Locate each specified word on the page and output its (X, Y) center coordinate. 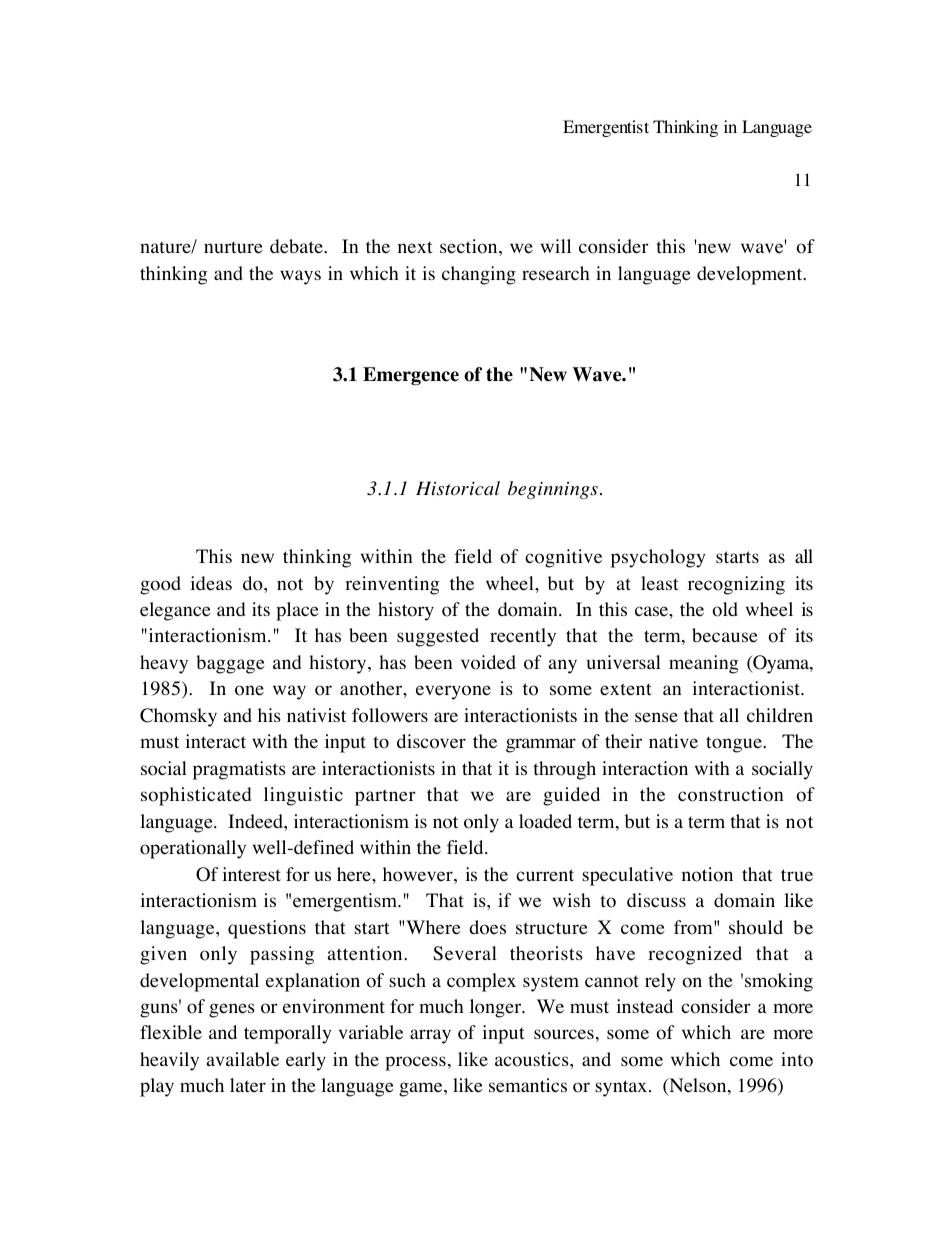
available (243, 1059)
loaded (545, 821)
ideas (211, 583)
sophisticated (196, 796)
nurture (233, 247)
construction (730, 794)
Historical (458, 488)
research (556, 273)
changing (479, 275)
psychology (658, 558)
